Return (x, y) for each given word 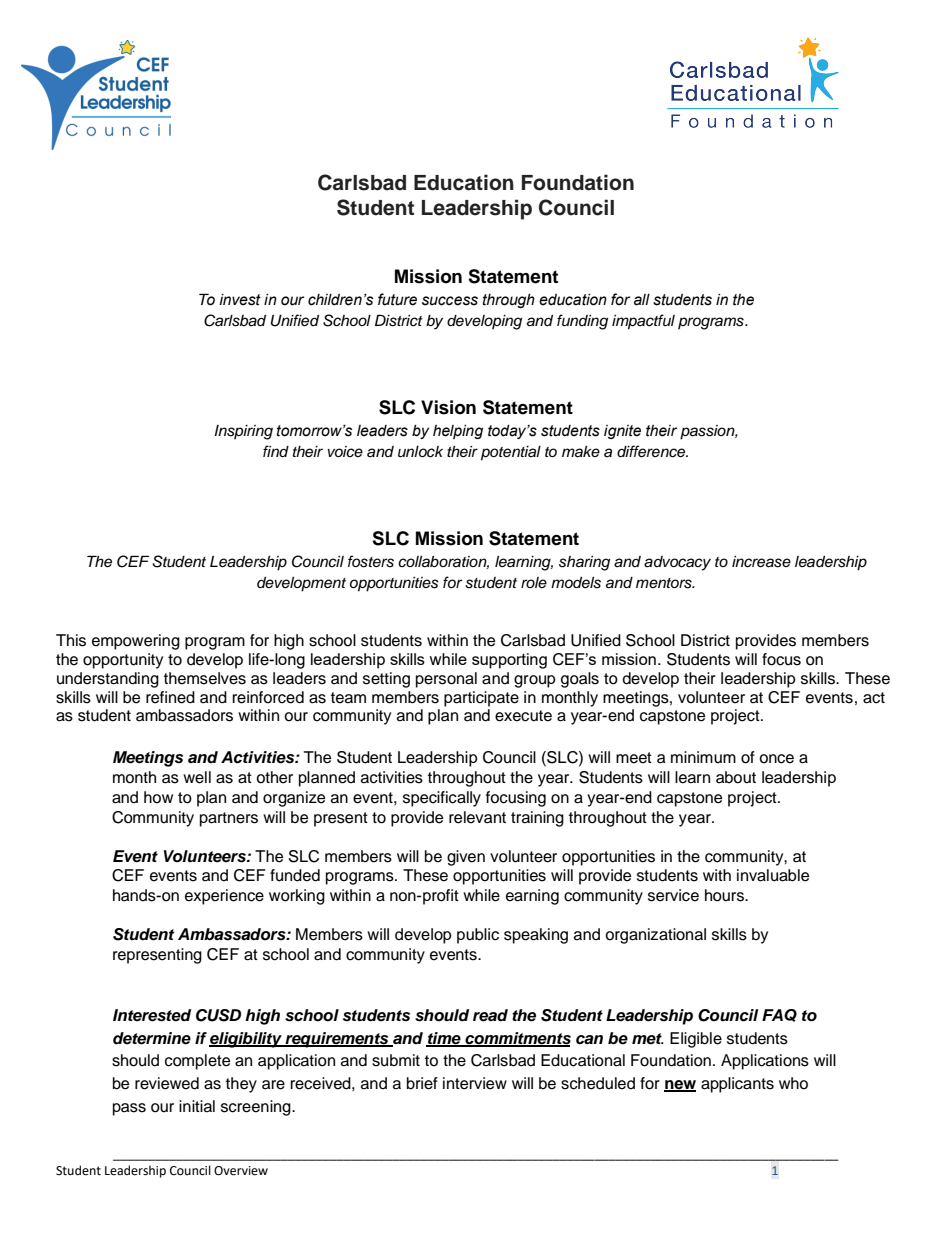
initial (197, 1106)
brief (422, 1083)
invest (240, 300)
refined (170, 697)
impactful (643, 322)
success (450, 301)
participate (481, 699)
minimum (703, 757)
